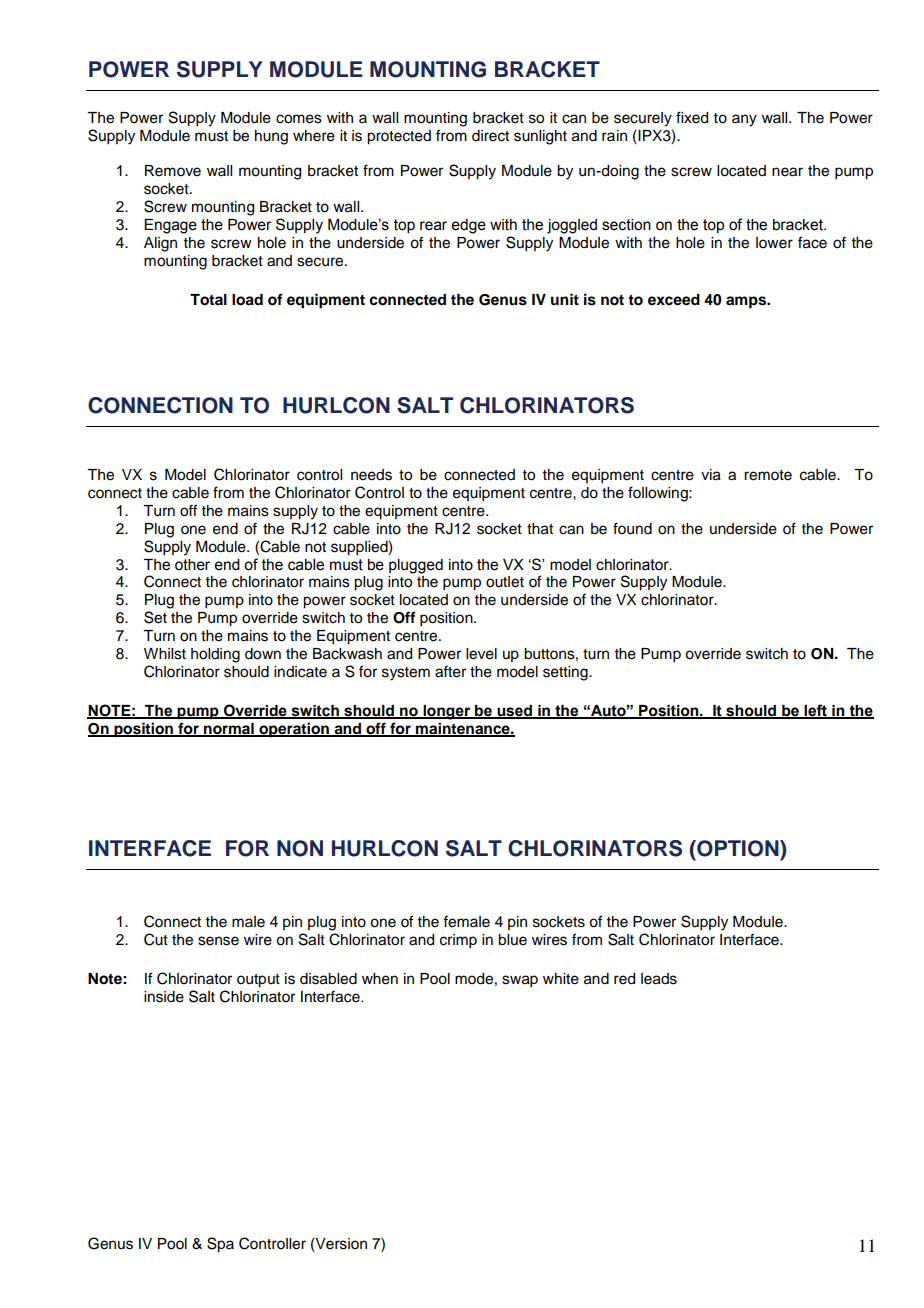 This screenshot has height=1308, width=924. Describe the element at coordinates (271, 137) in the screenshot. I see `hung` at that location.
